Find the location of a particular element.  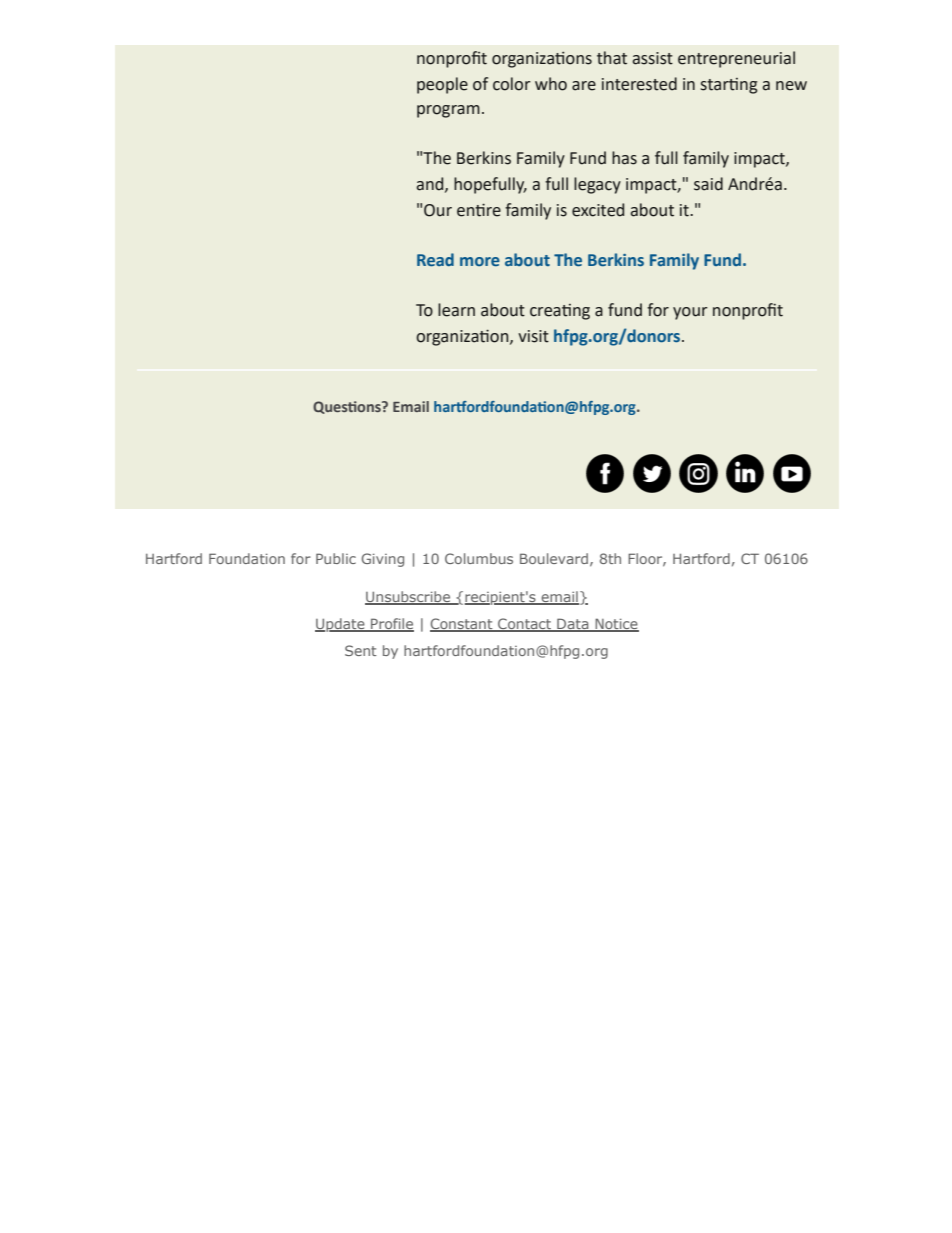

Profile is located at coordinates (391, 625).
